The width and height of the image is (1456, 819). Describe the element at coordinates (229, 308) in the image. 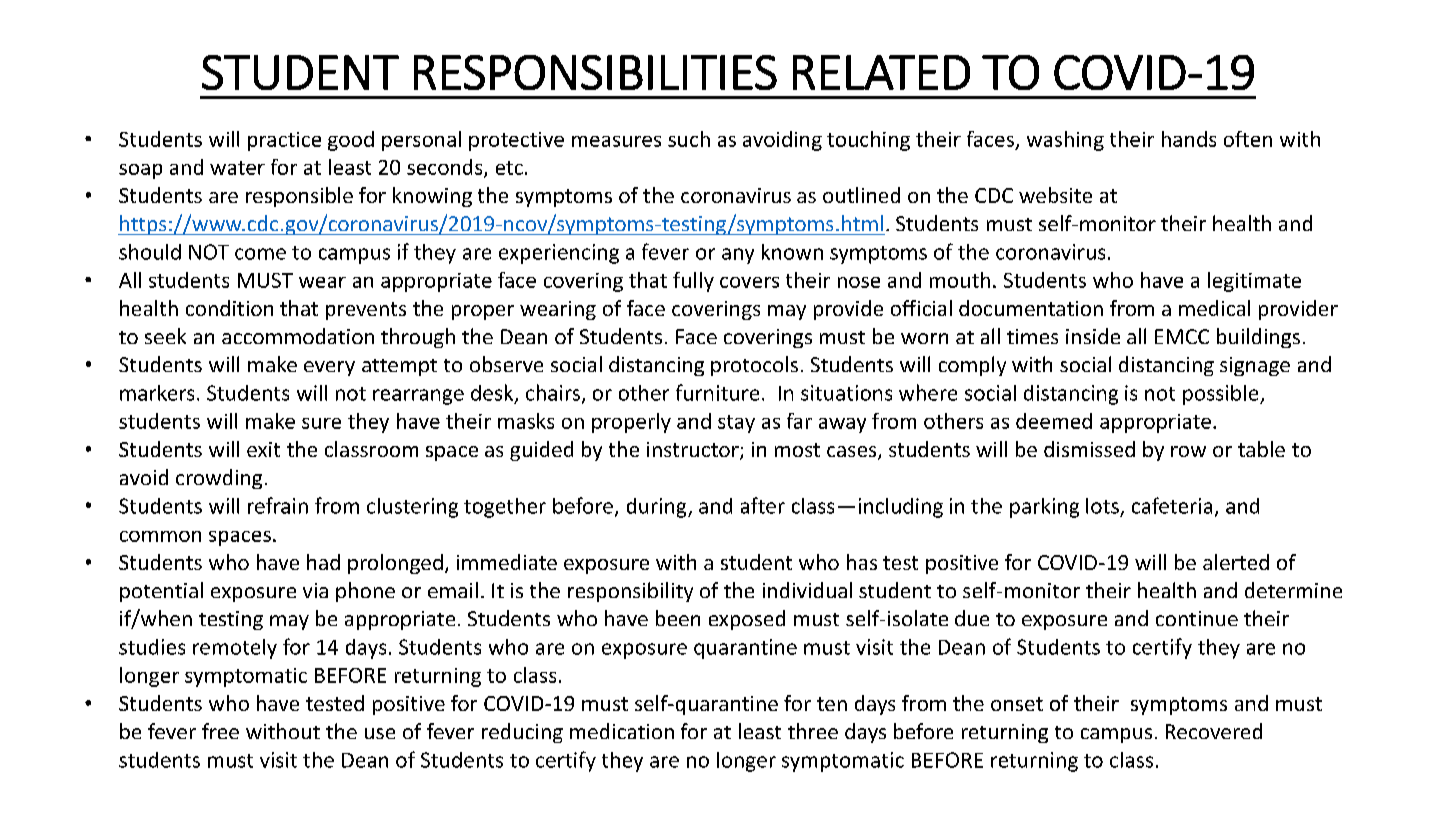

I see `condition` at that location.
